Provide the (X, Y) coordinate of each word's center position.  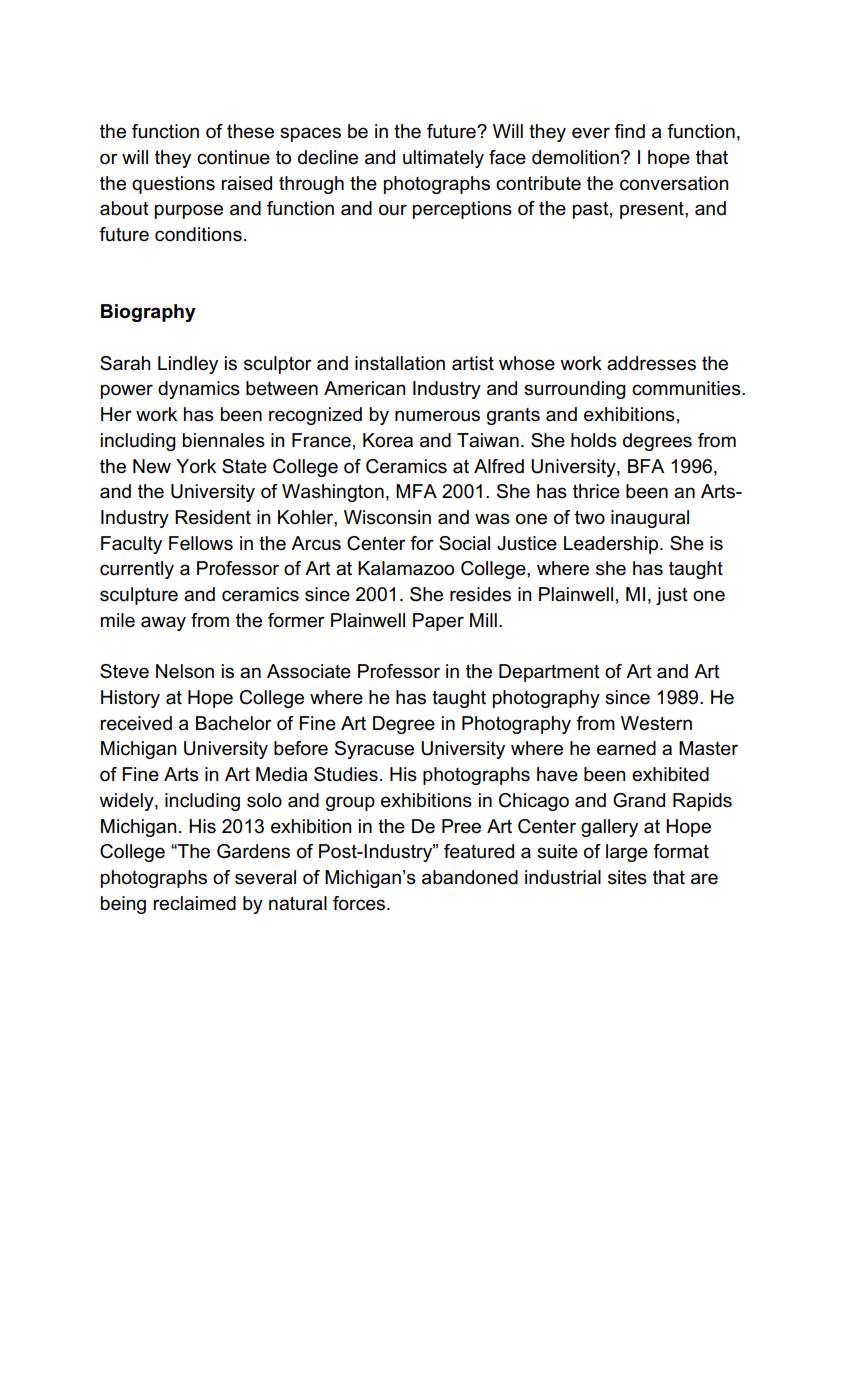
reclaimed (194, 903)
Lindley (188, 365)
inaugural (650, 519)
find (629, 131)
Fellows (201, 543)
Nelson (185, 671)
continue (233, 157)
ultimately (443, 159)
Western (656, 723)
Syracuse (374, 750)
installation (400, 363)
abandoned (470, 877)
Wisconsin (387, 517)
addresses (651, 363)
